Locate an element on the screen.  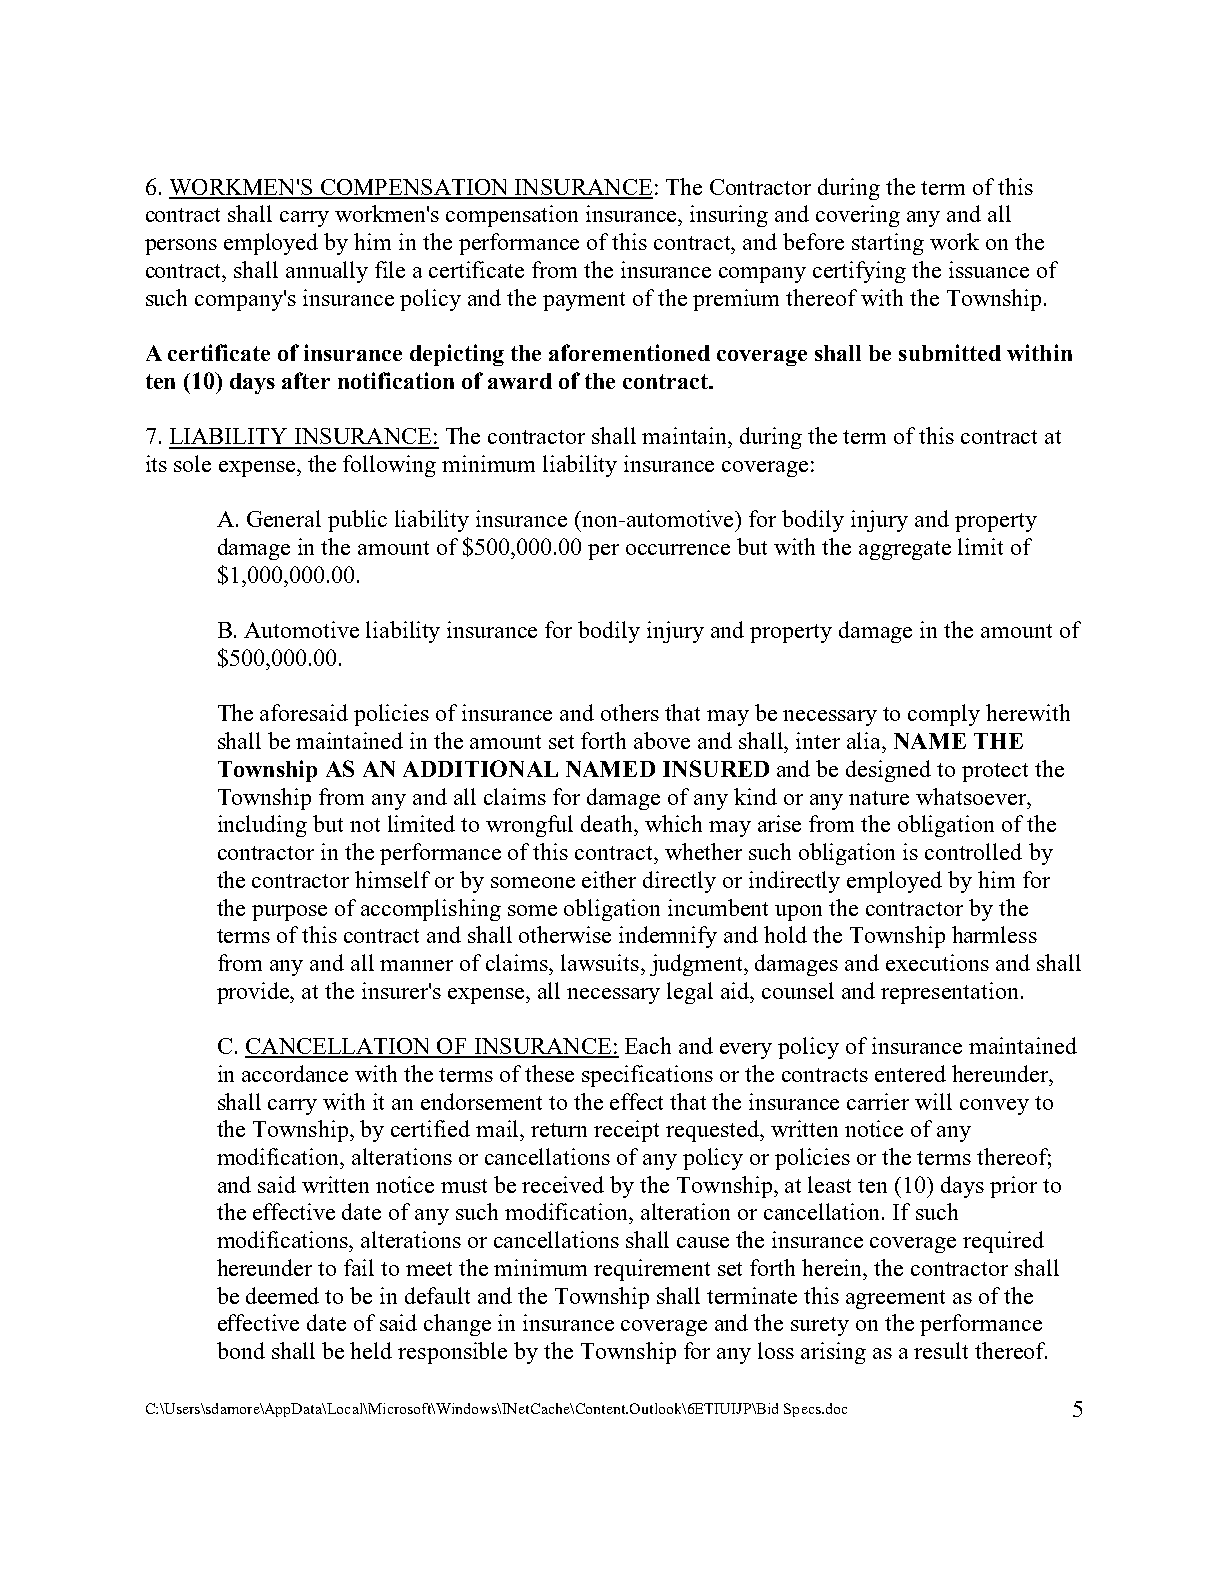
aggregate is located at coordinates (905, 550).
